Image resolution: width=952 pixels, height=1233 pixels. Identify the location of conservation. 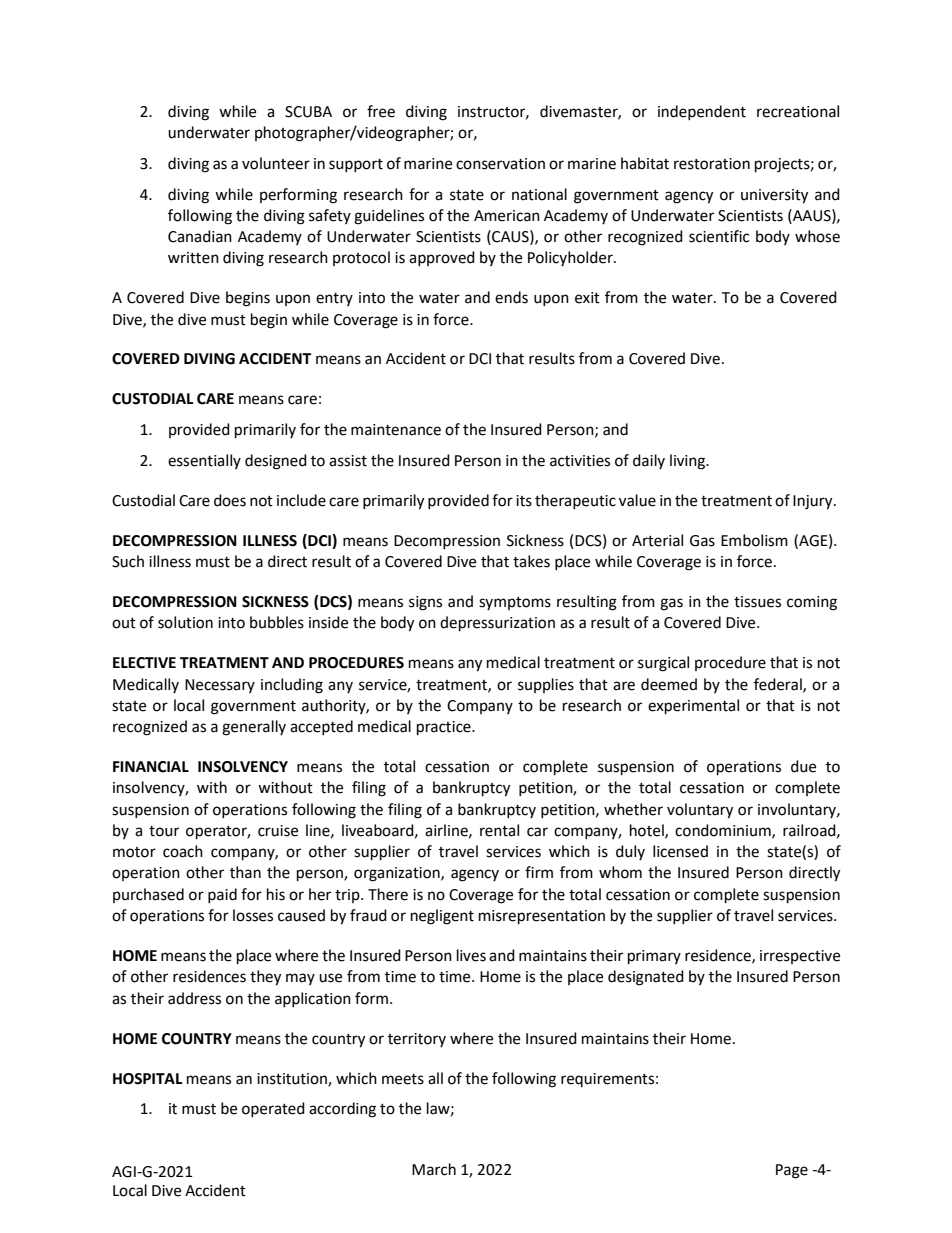
(500, 164).
